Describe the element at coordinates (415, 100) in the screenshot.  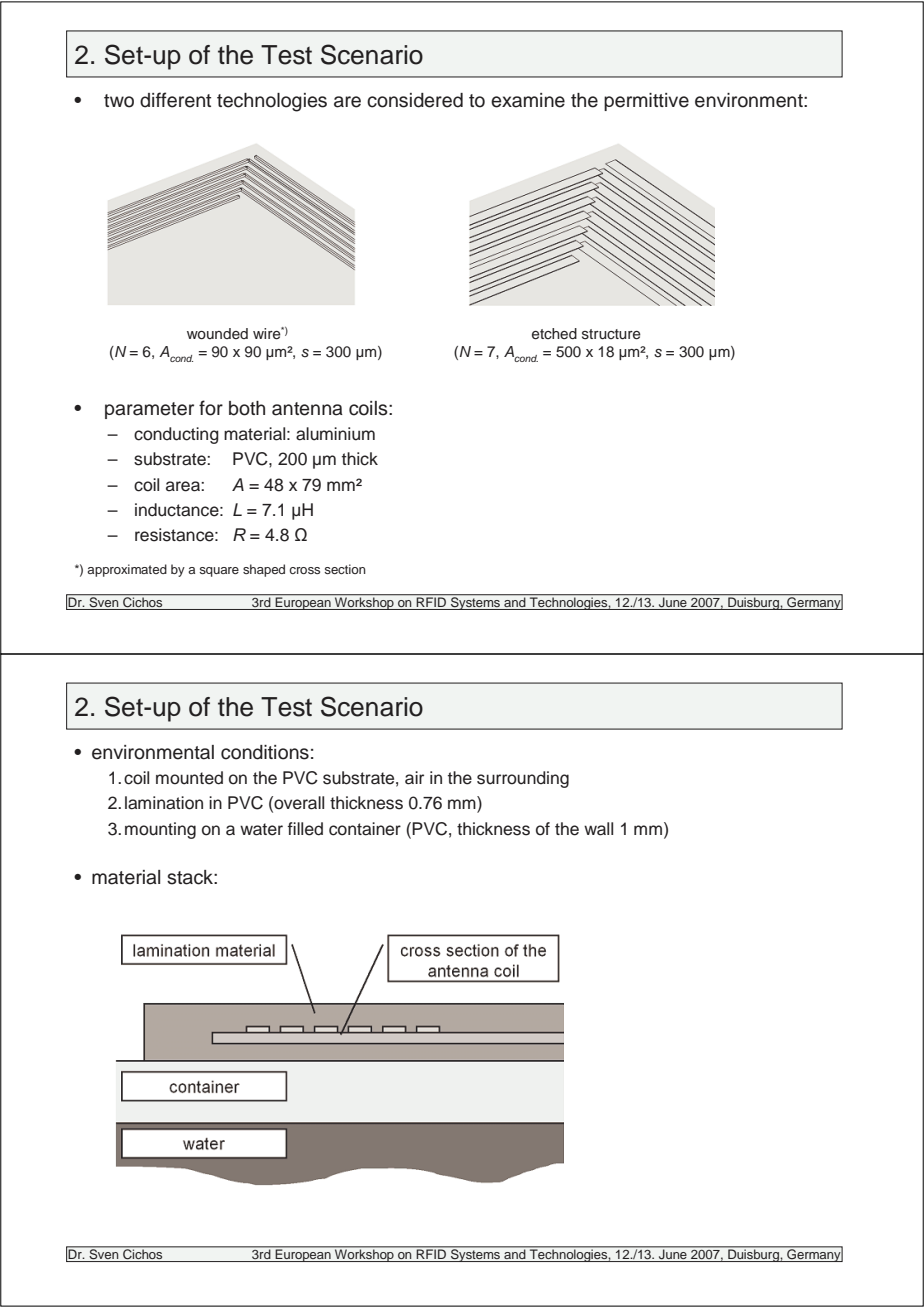
I see `considered` at that location.
